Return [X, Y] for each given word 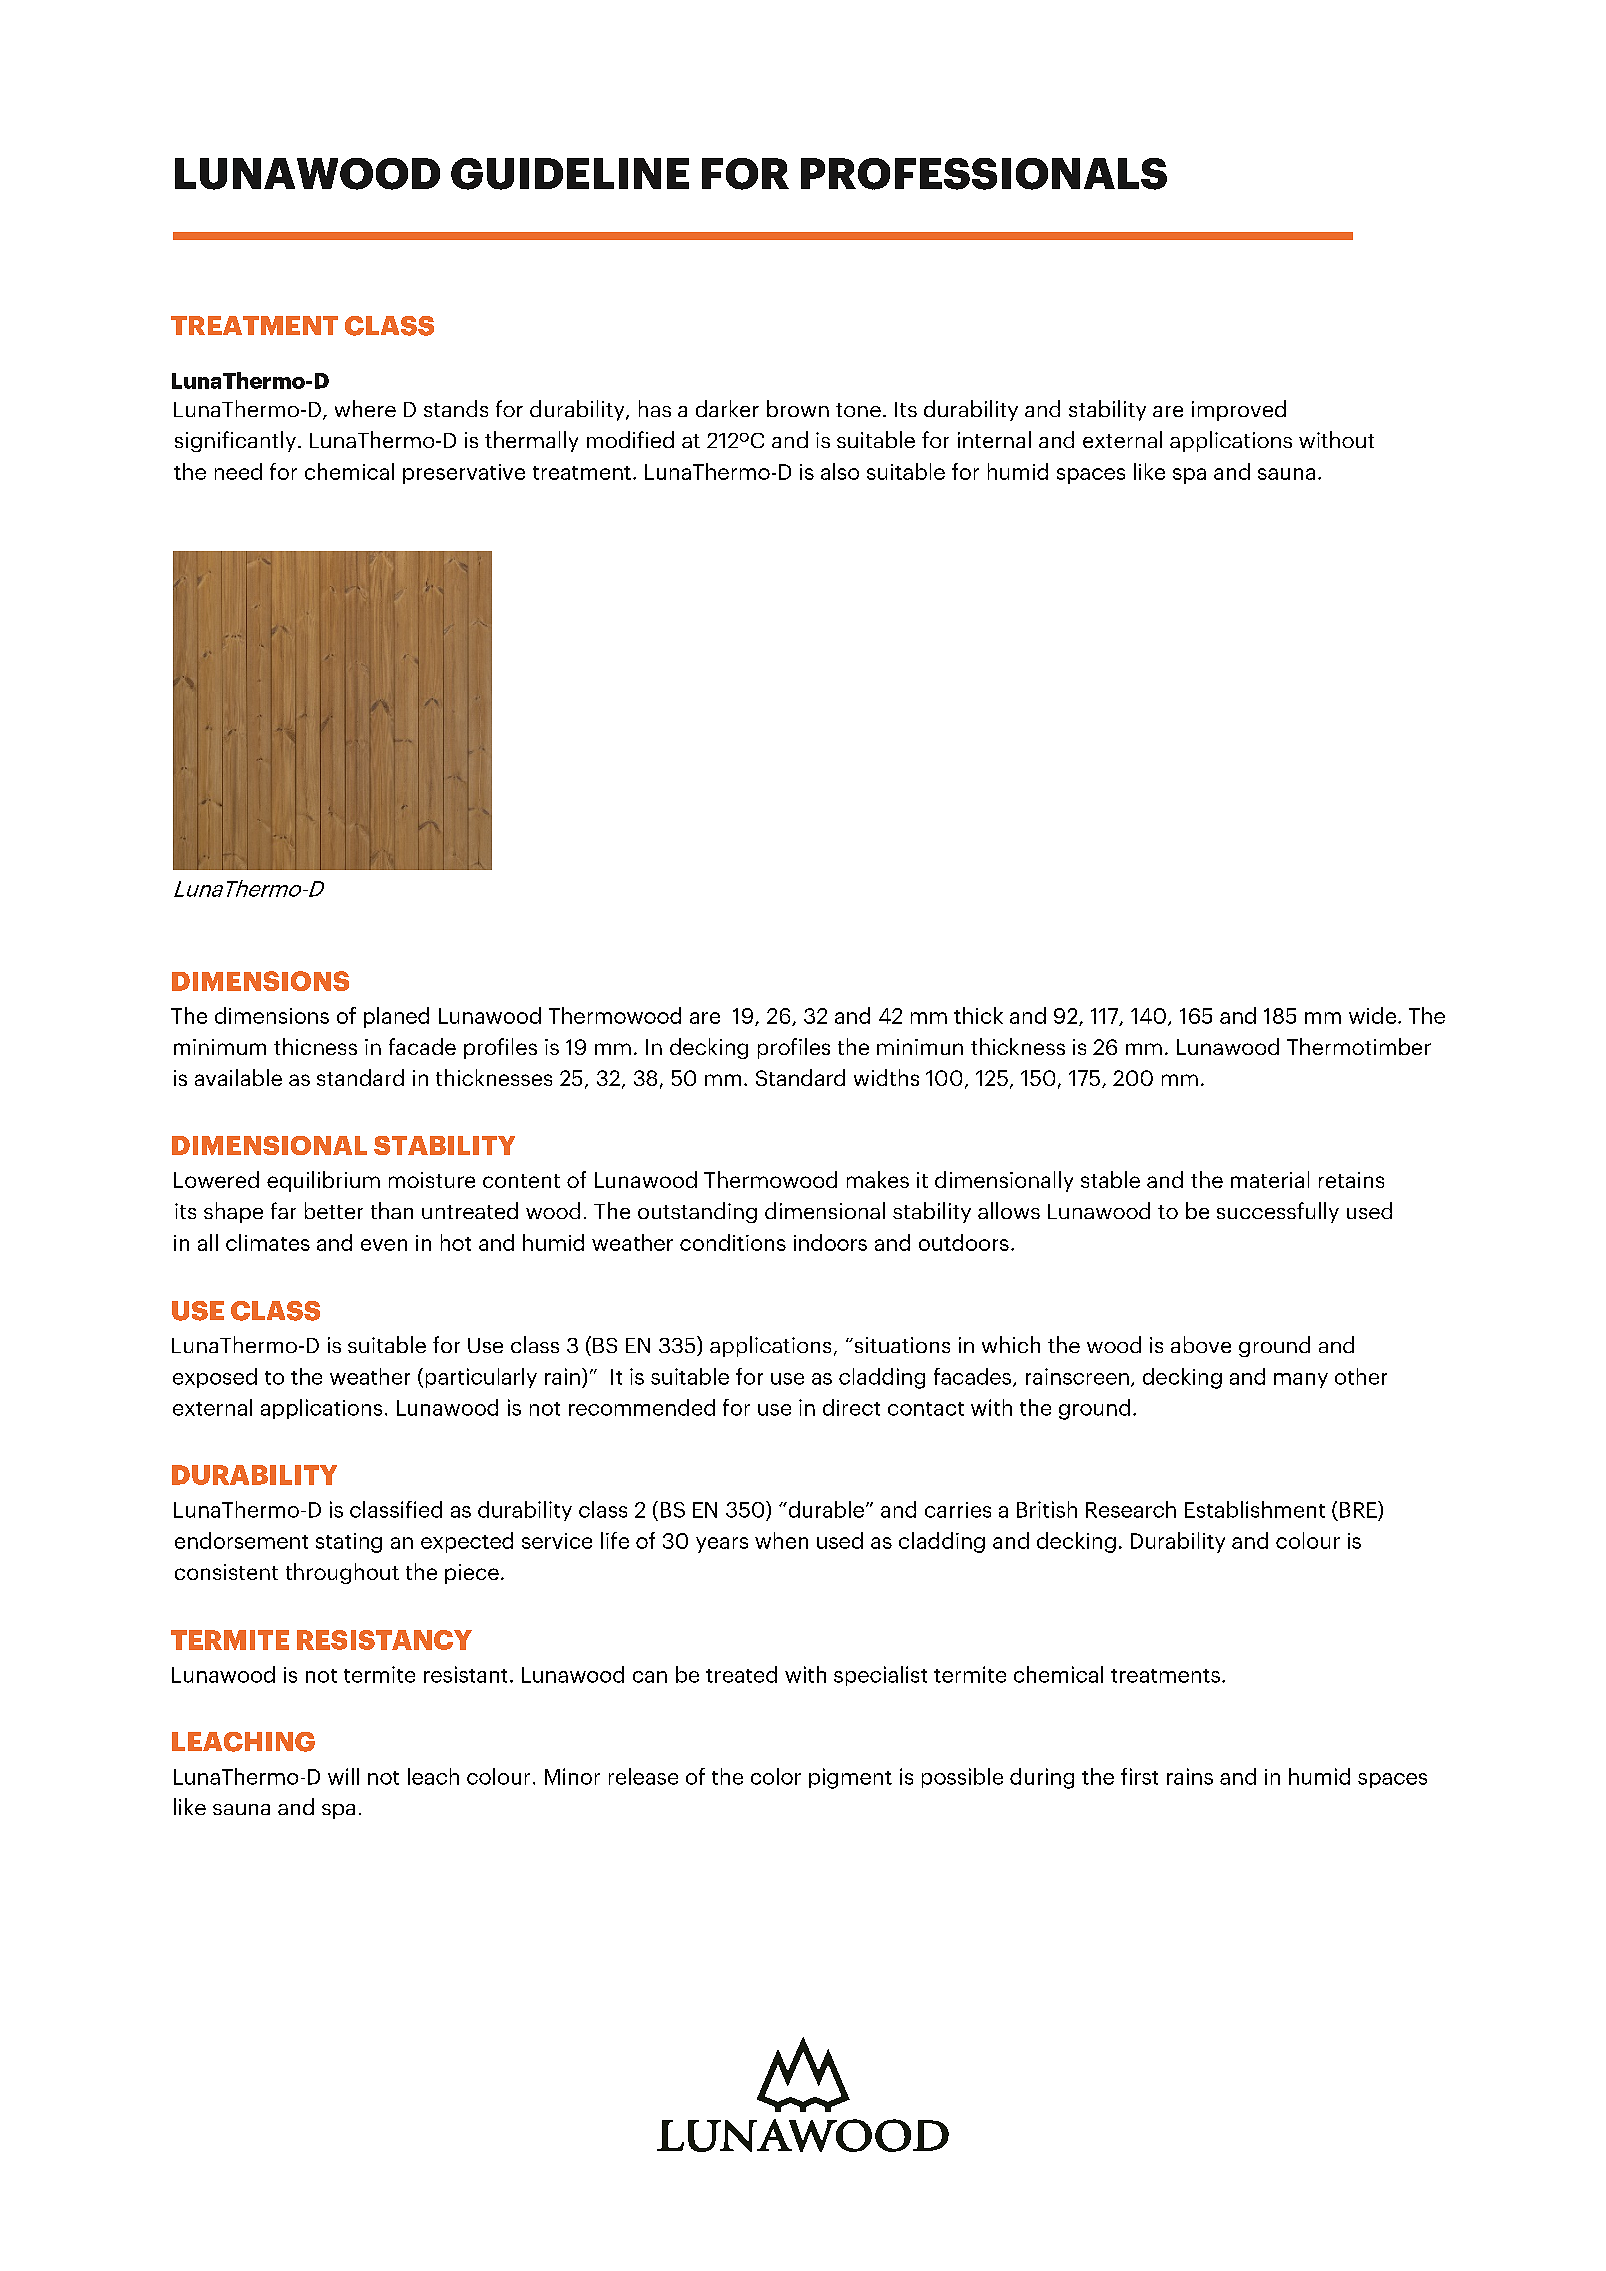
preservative [464, 474]
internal [994, 439]
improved [1239, 410]
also [840, 471]
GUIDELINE [570, 174]
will [343, 1776]
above [1201, 1344]
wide [1372, 1015]
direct [851, 1407]
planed [396, 1017]
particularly [481, 1378]
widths [886, 1077]
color [776, 1776]
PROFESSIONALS [984, 174]
